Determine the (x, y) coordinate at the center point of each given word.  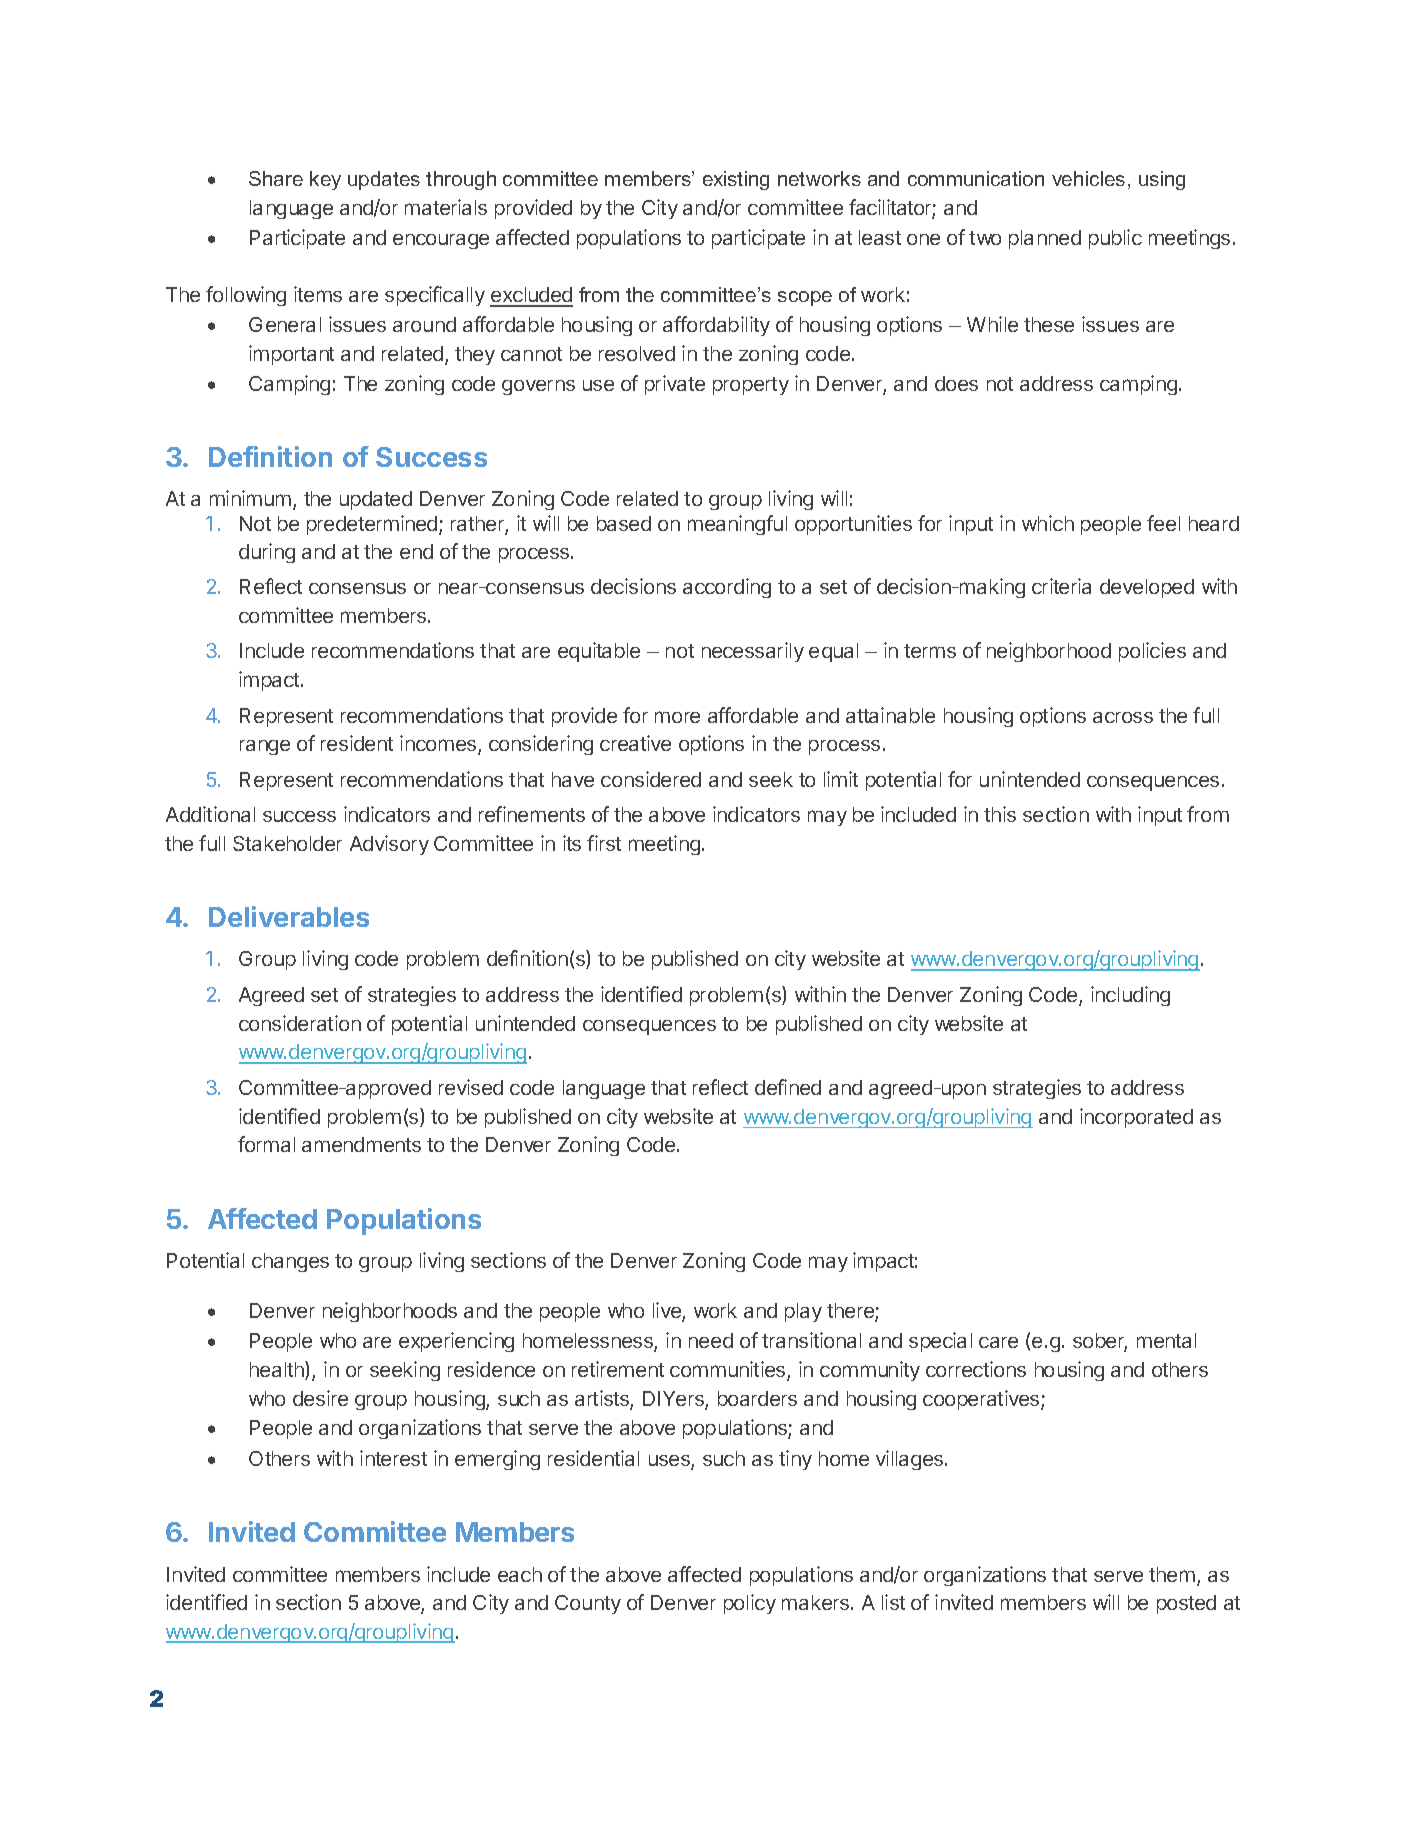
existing (736, 180)
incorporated (1136, 1118)
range (265, 747)
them (1172, 1574)
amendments (361, 1144)
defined (788, 1087)
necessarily (753, 652)
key (325, 180)
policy (750, 1604)
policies (1152, 652)
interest (393, 1458)
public (1115, 239)
